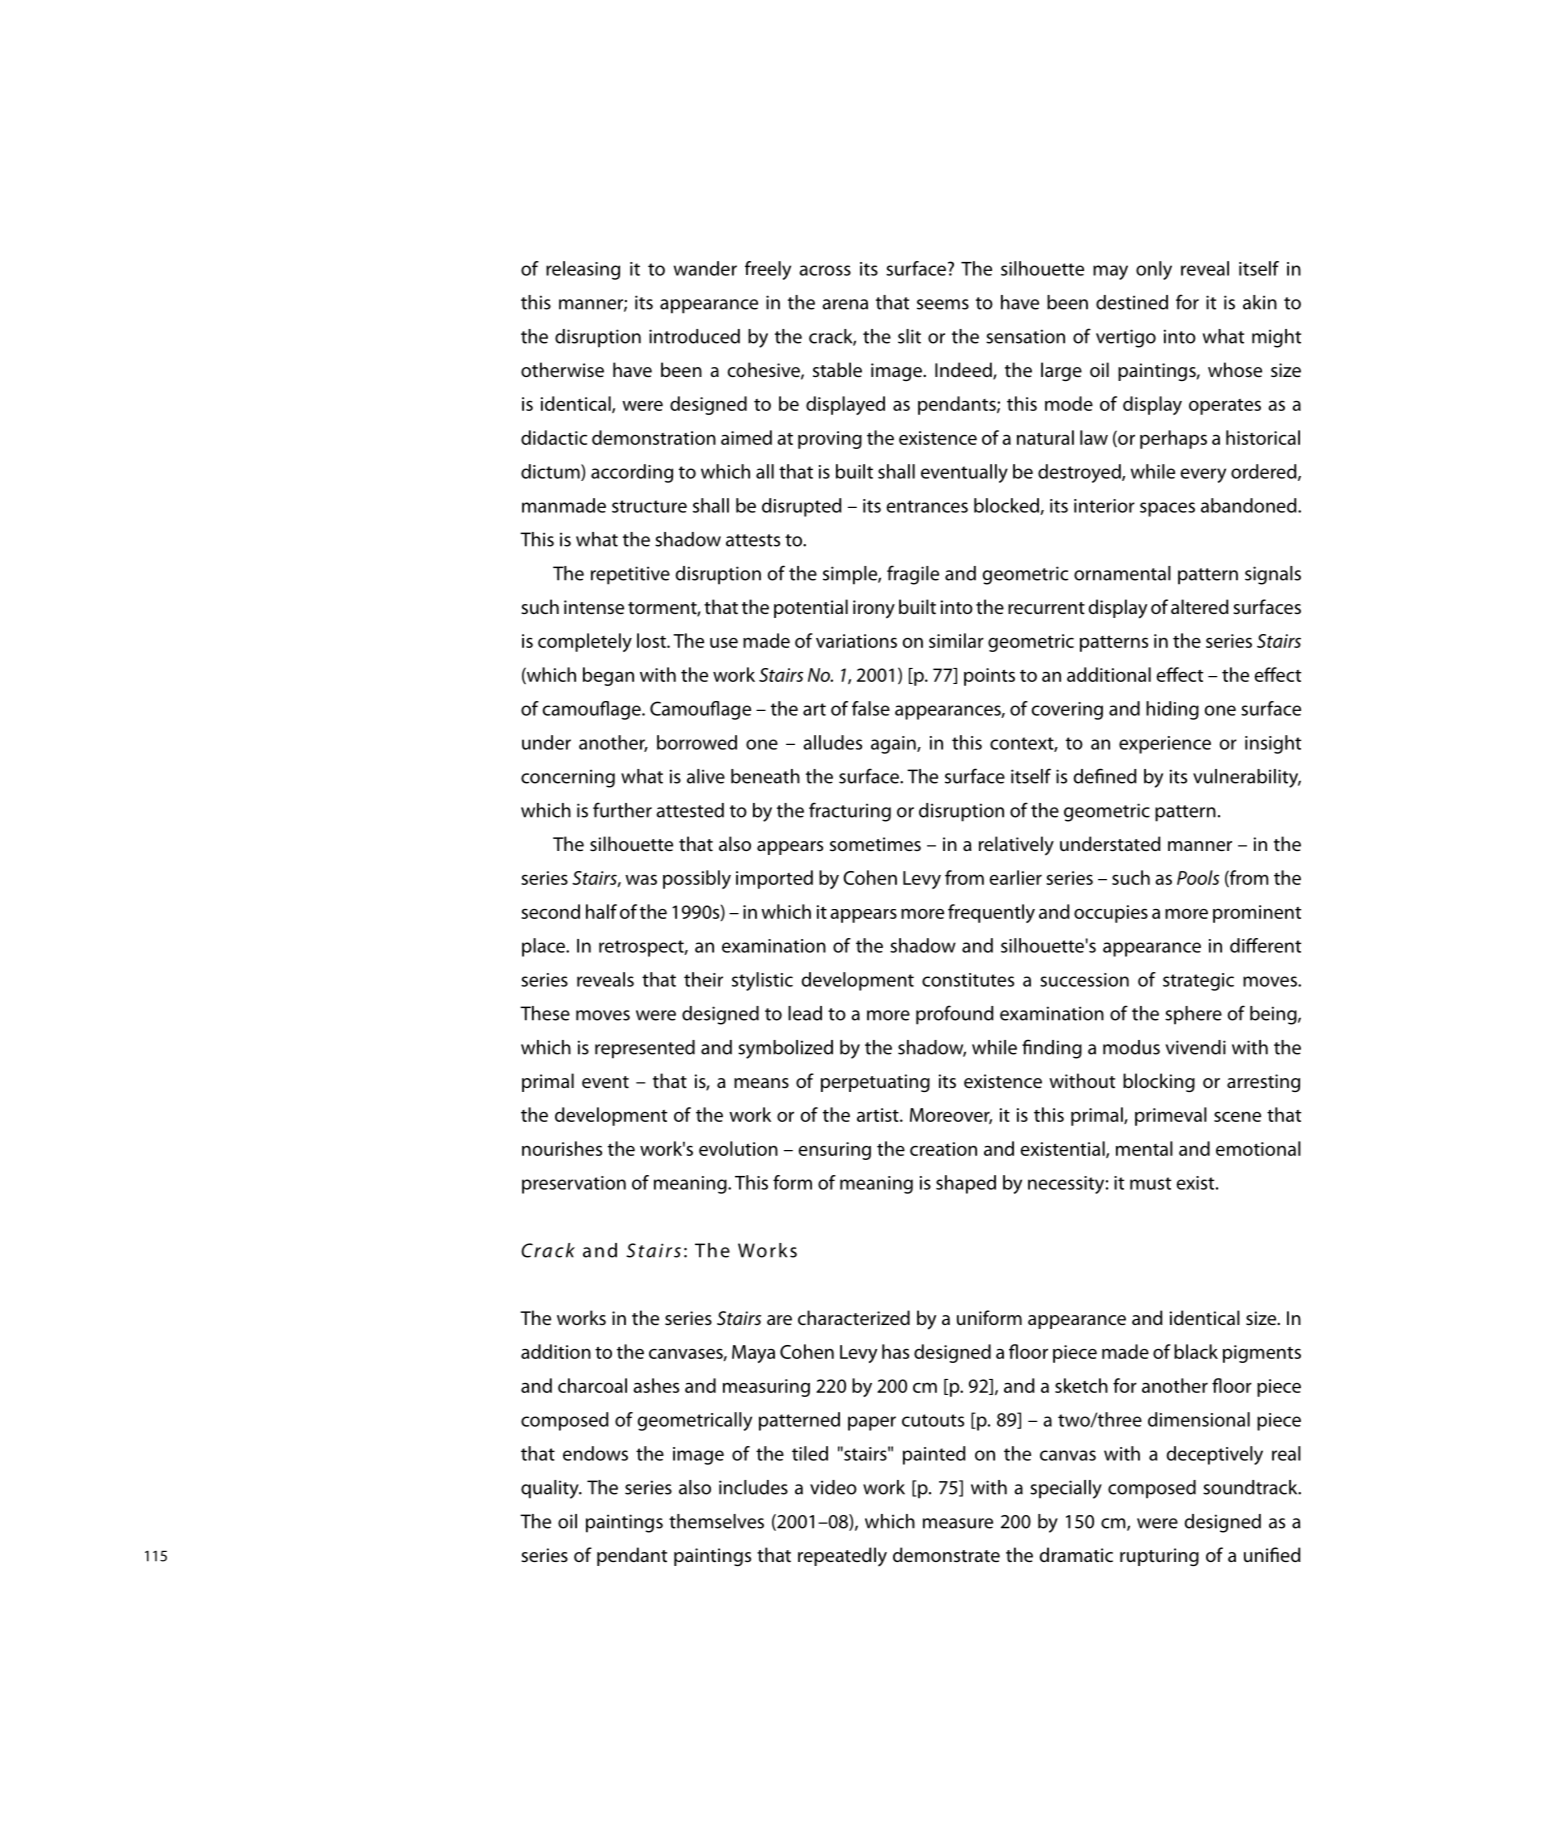  Describe the element at coordinates (574, 1185) in the page. I see `preservation` at that location.
